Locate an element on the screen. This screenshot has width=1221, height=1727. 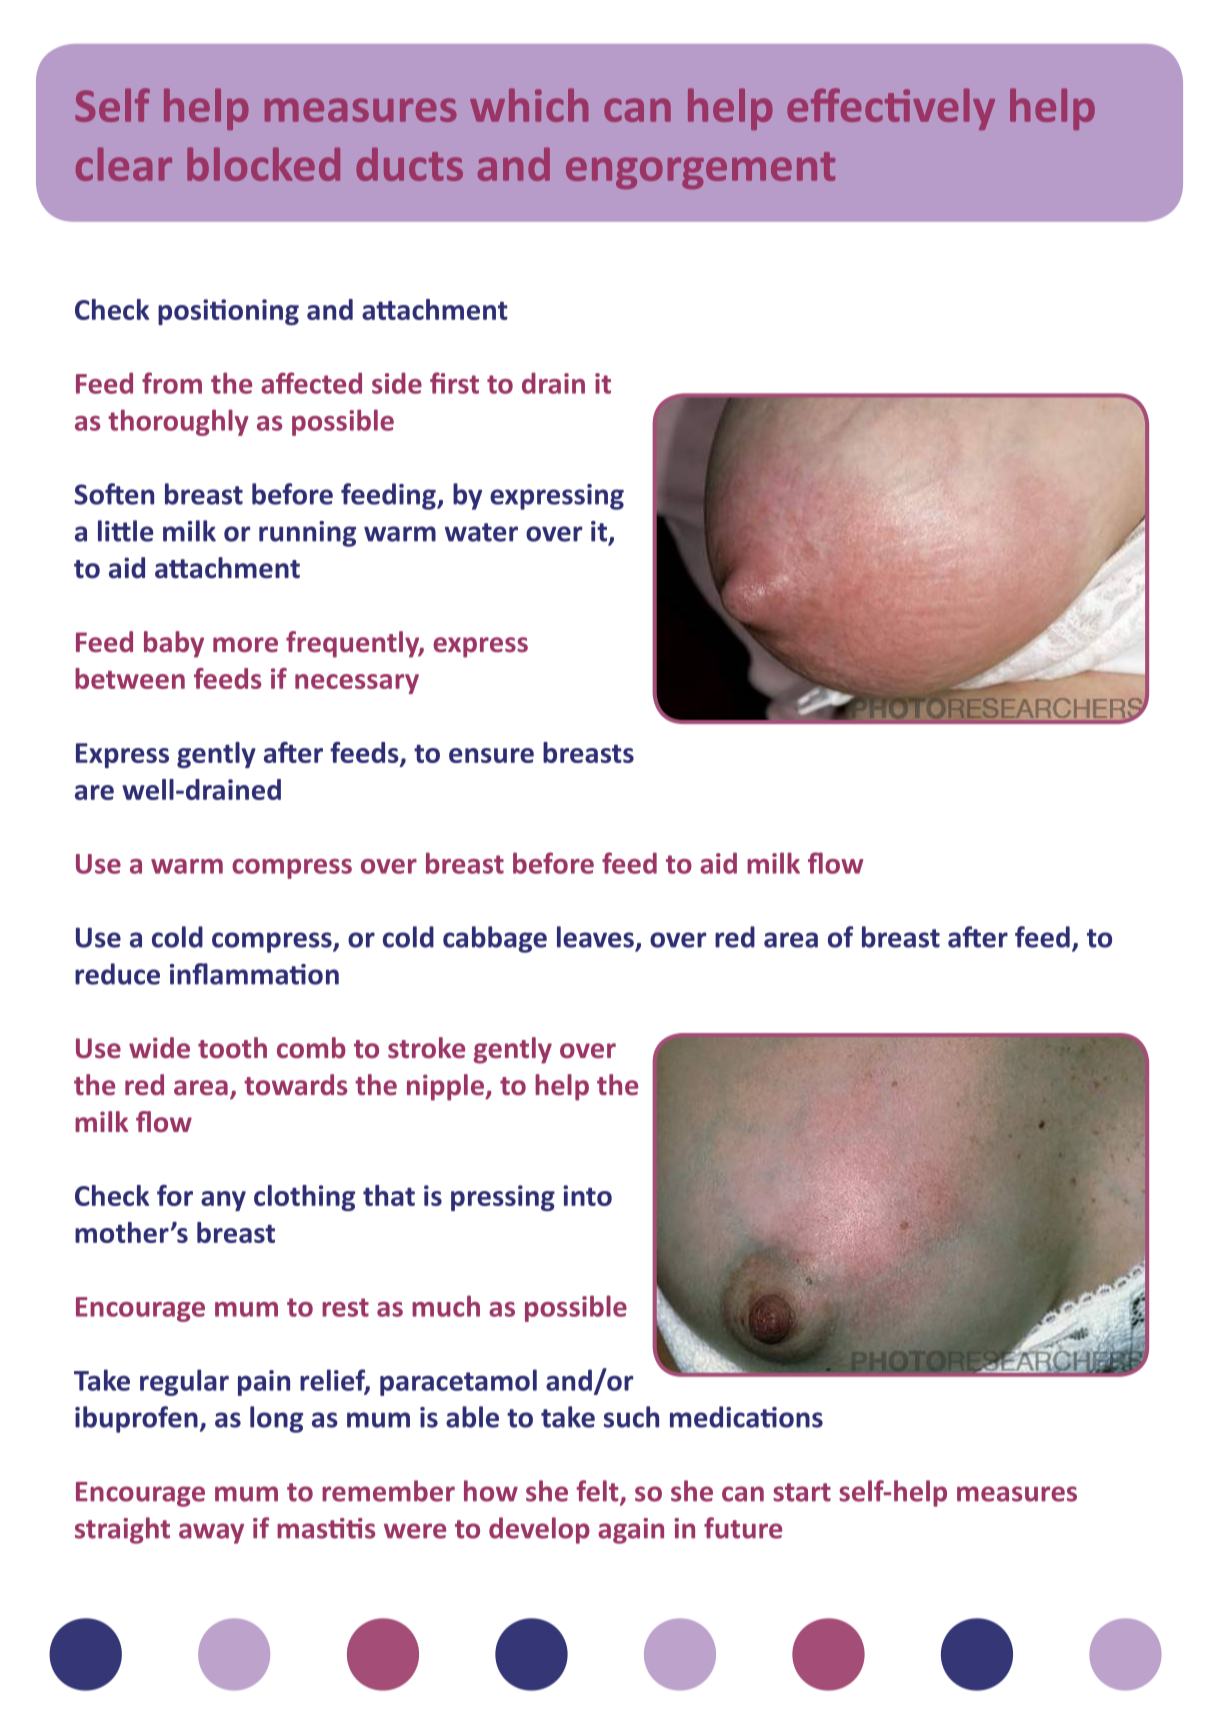
leaves is located at coordinates (595, 937).
